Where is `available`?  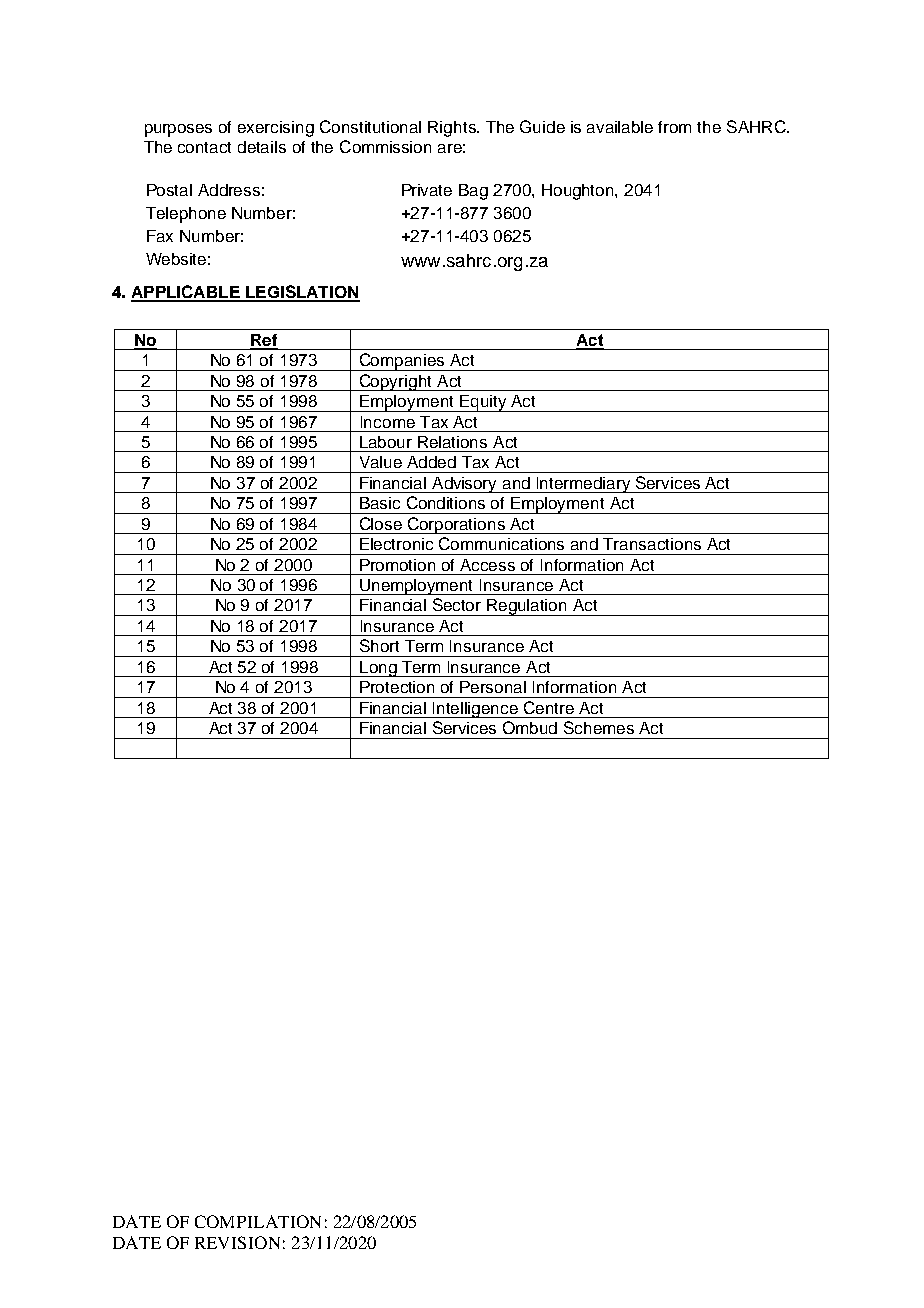 available is located at coordinates (620, 127).
